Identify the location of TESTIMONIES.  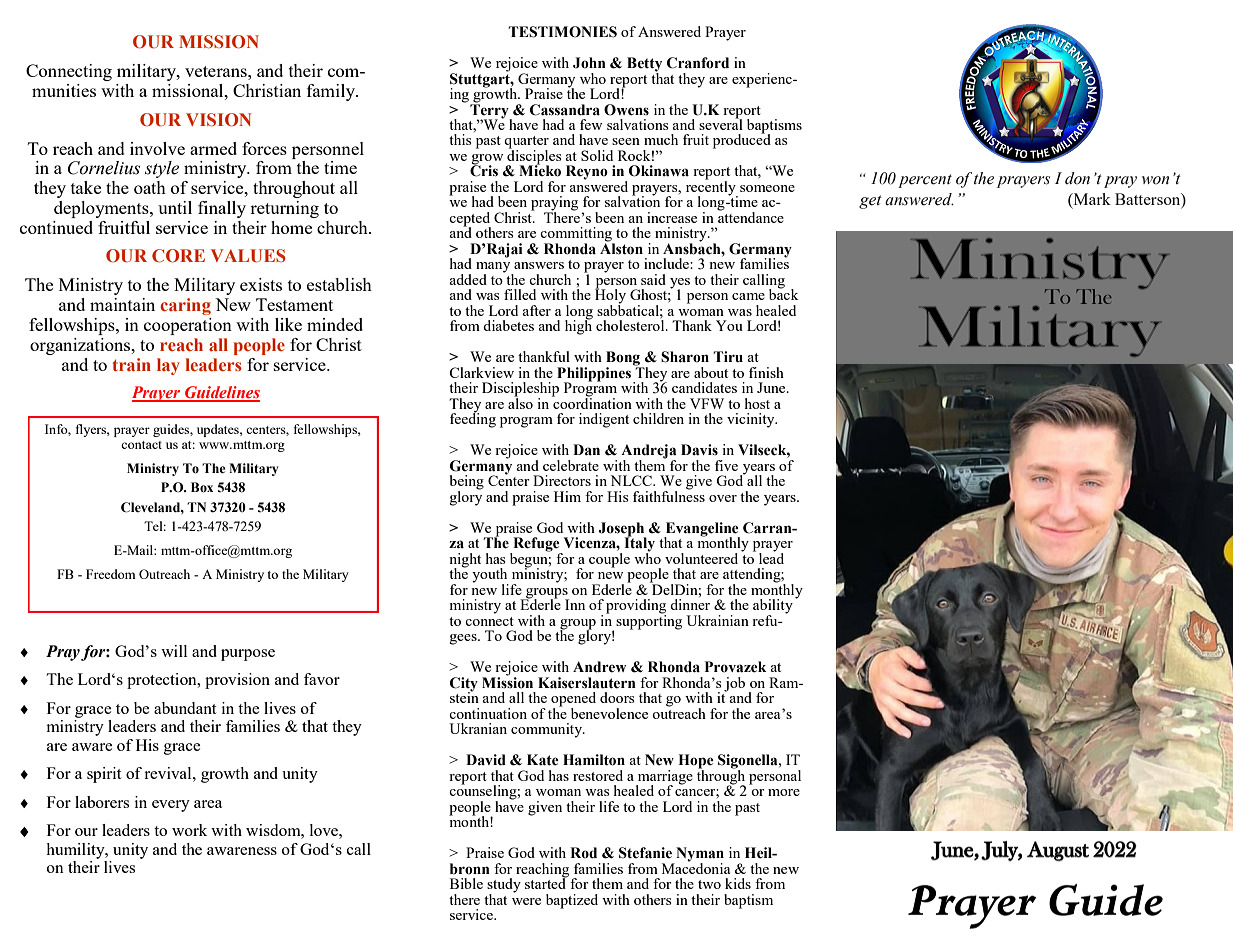
(562, 32).
